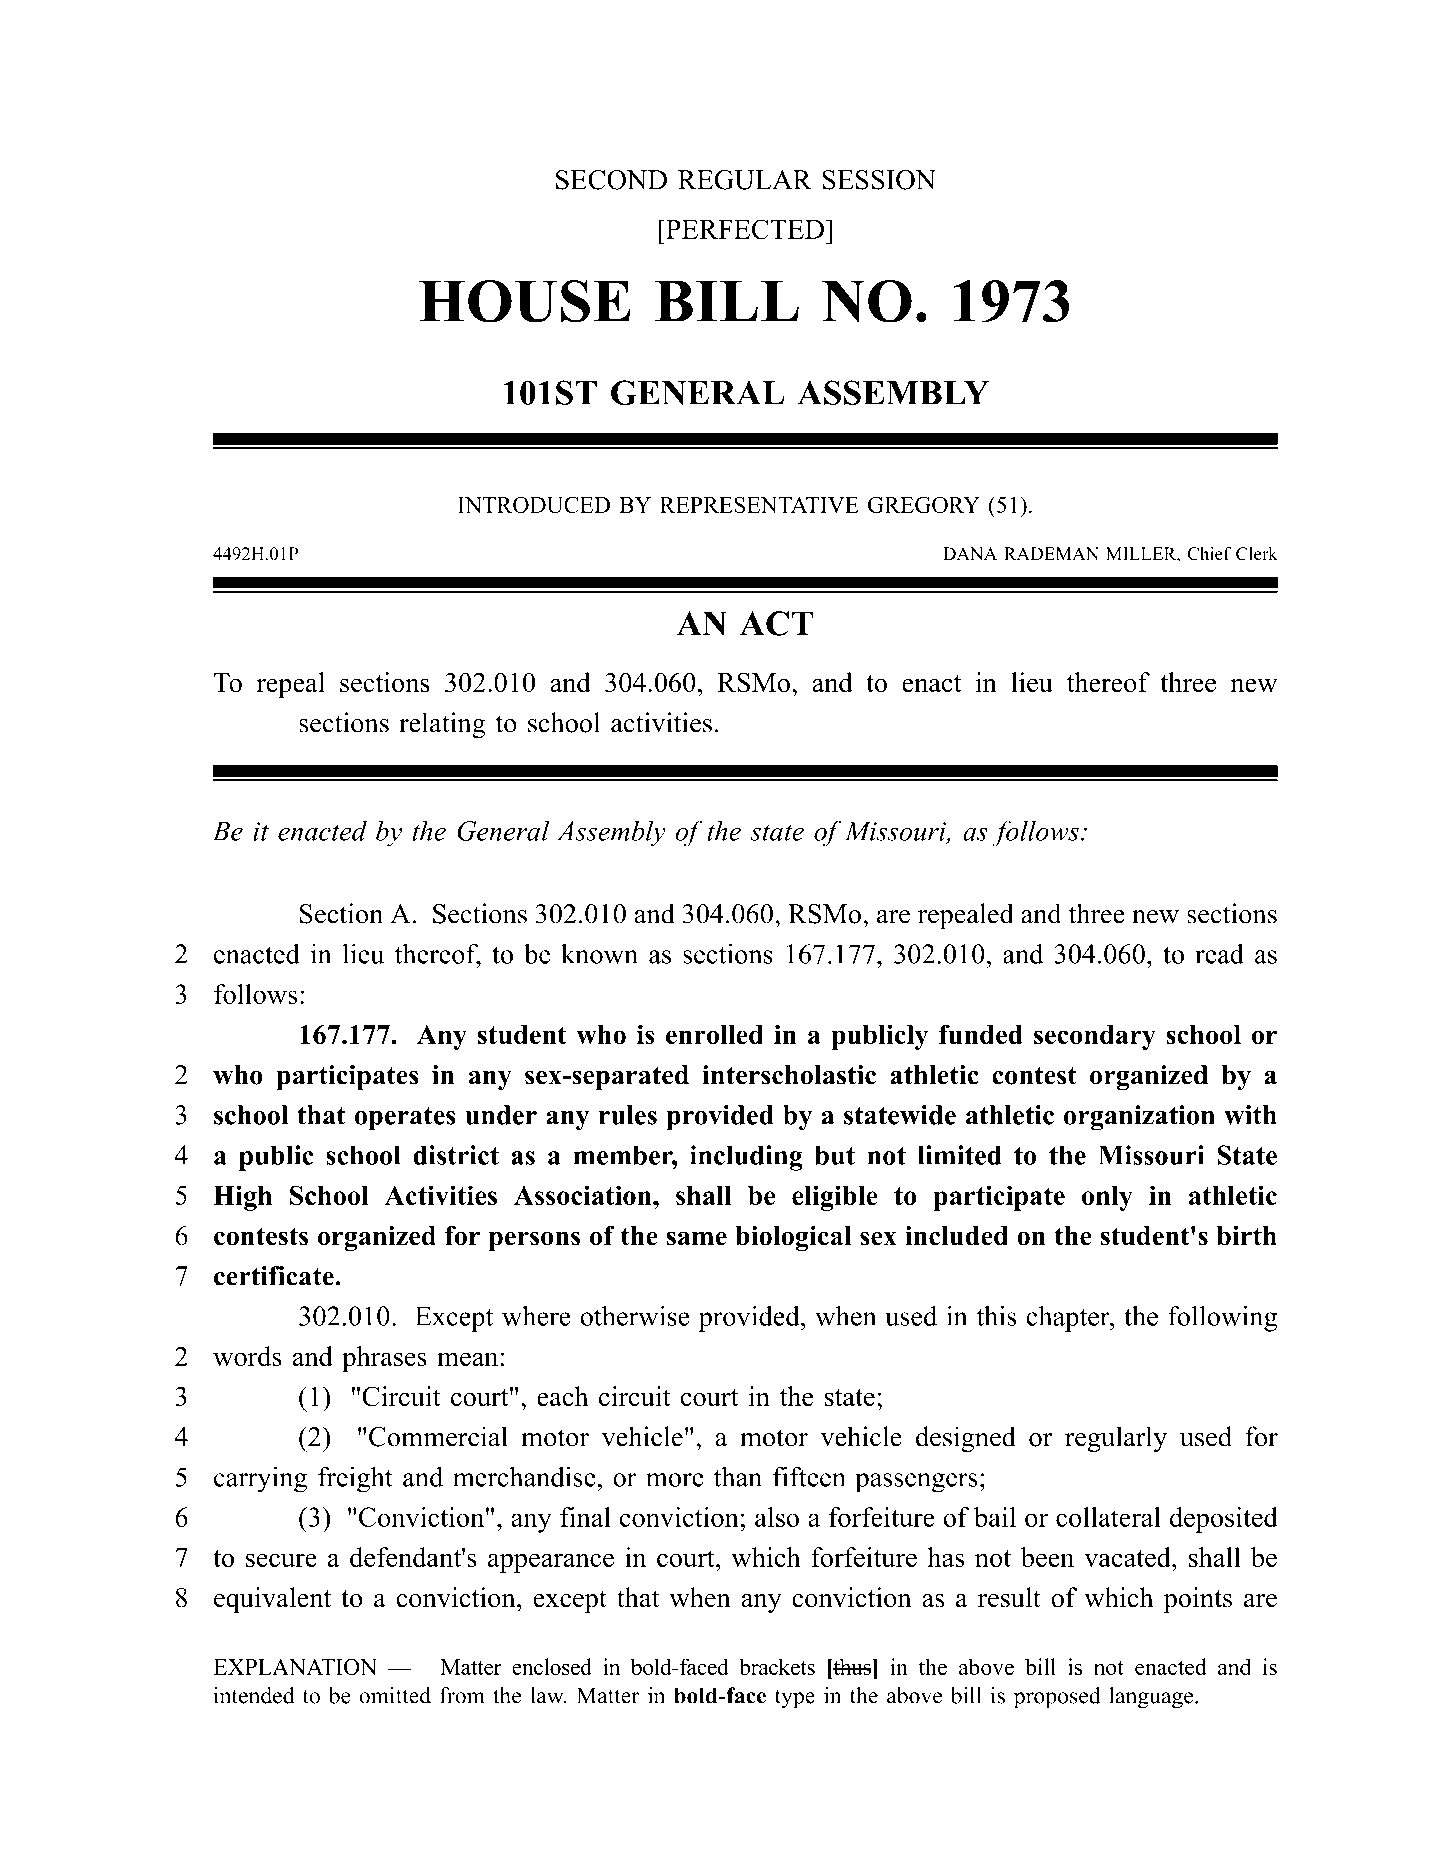 This screenshot has width=1448, height=1874. What do you see at coordinates (1219, 953) in the screenshot?
I see `read` at bounding box center [1219, 953].
